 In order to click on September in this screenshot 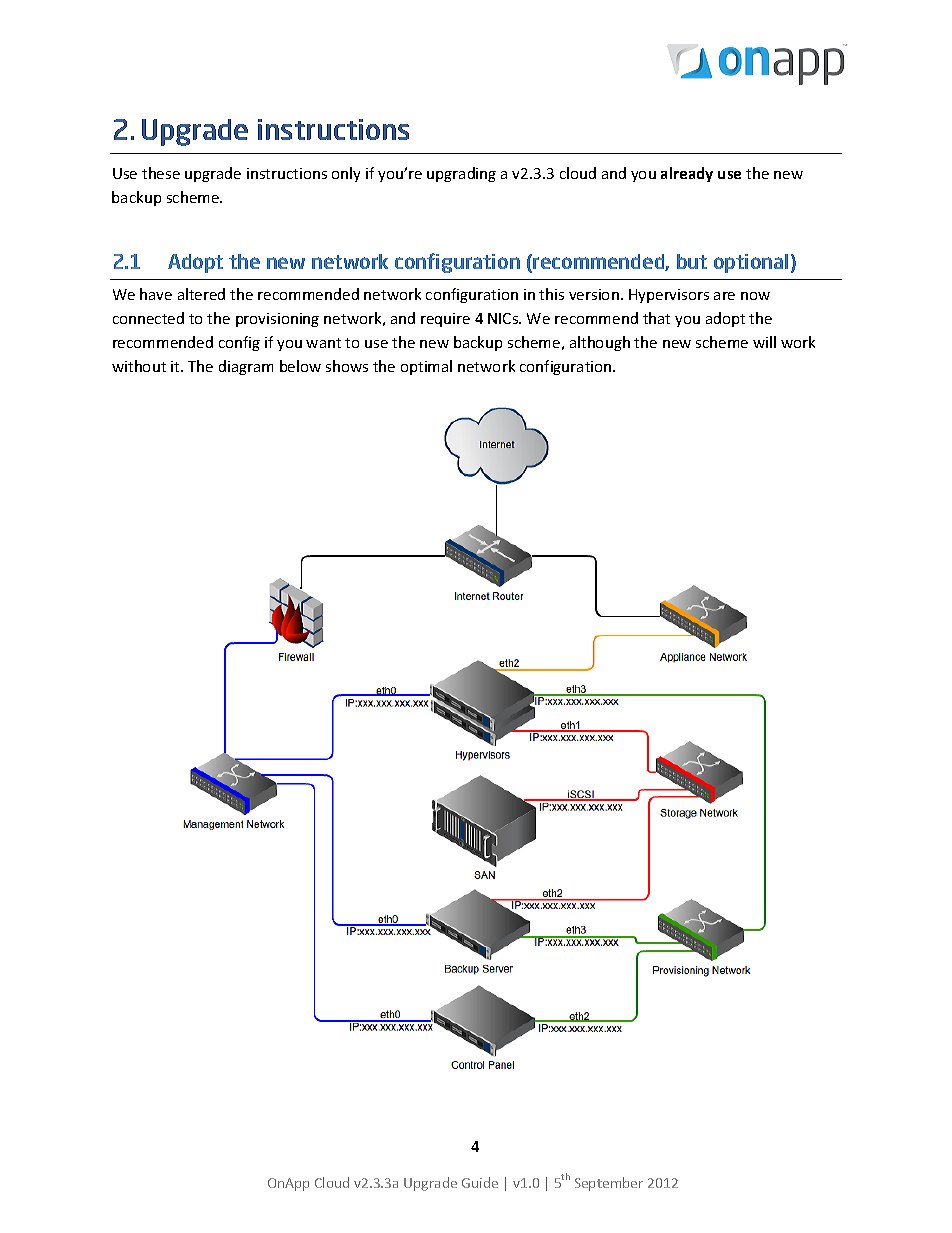, I will do `click(609, 1184)`.
